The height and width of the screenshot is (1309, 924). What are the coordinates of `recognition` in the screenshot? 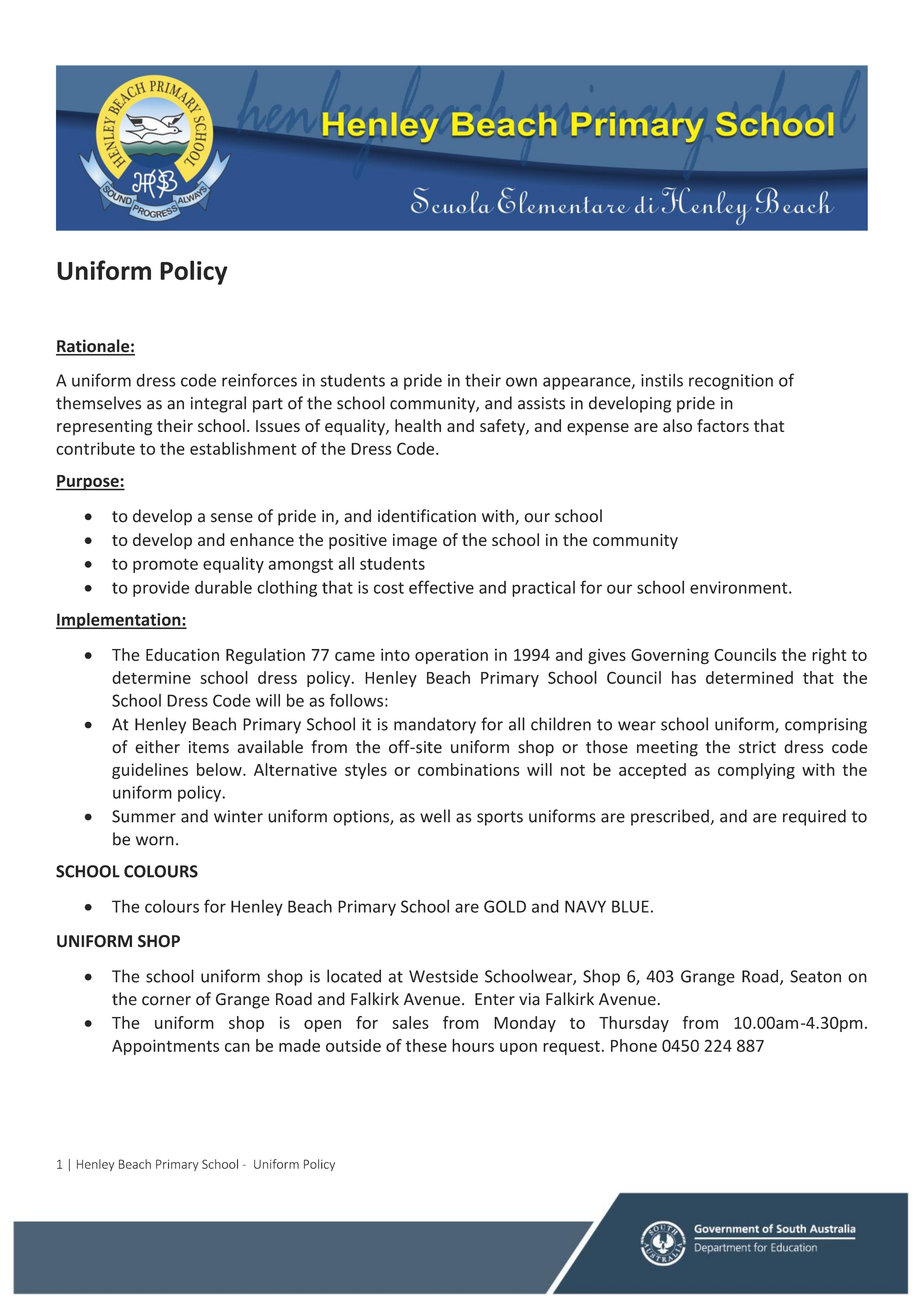 It's located at (731, 382).
